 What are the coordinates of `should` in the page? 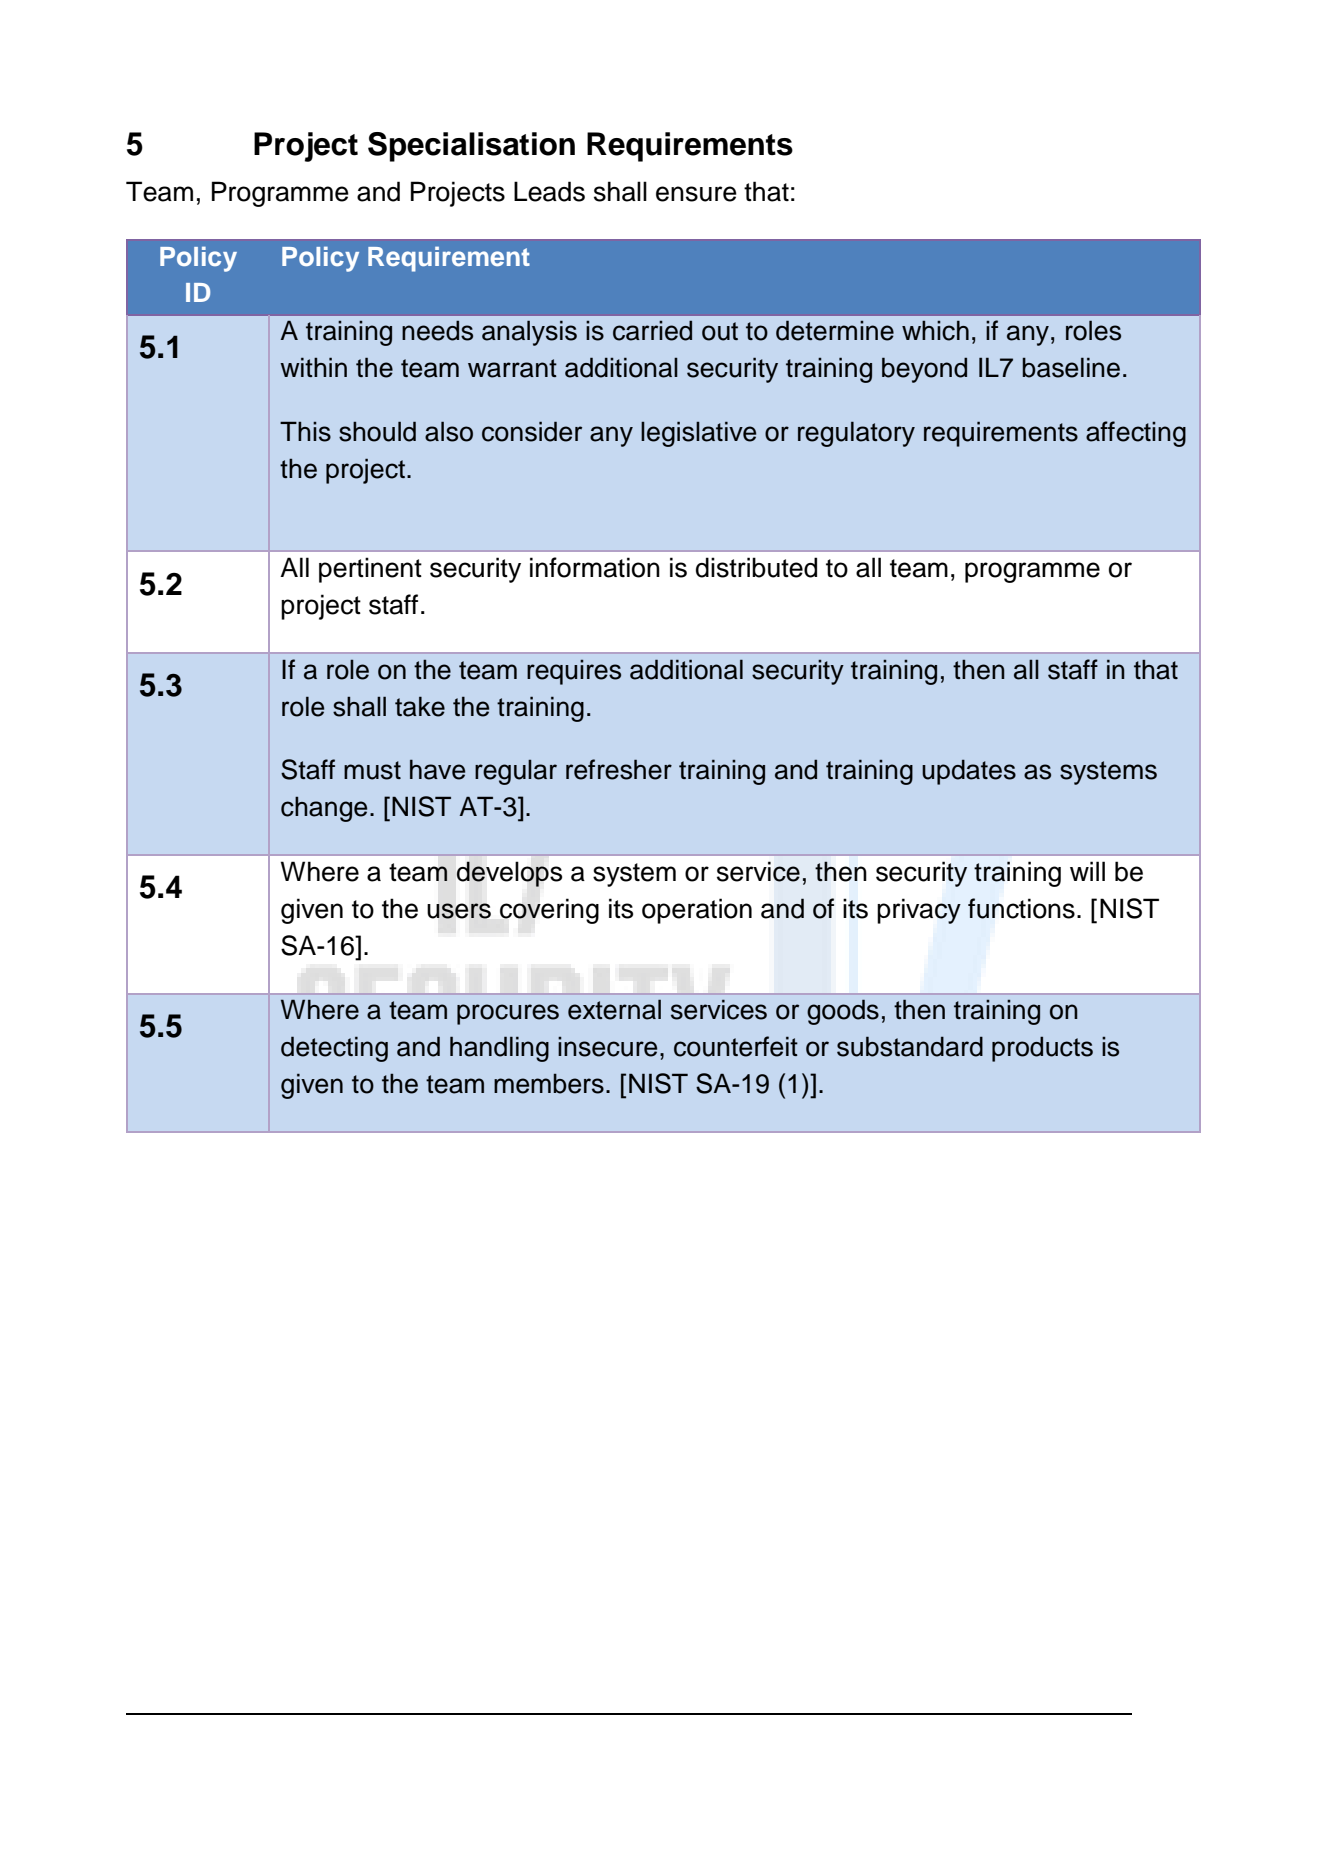 It's located at (377, 431).
